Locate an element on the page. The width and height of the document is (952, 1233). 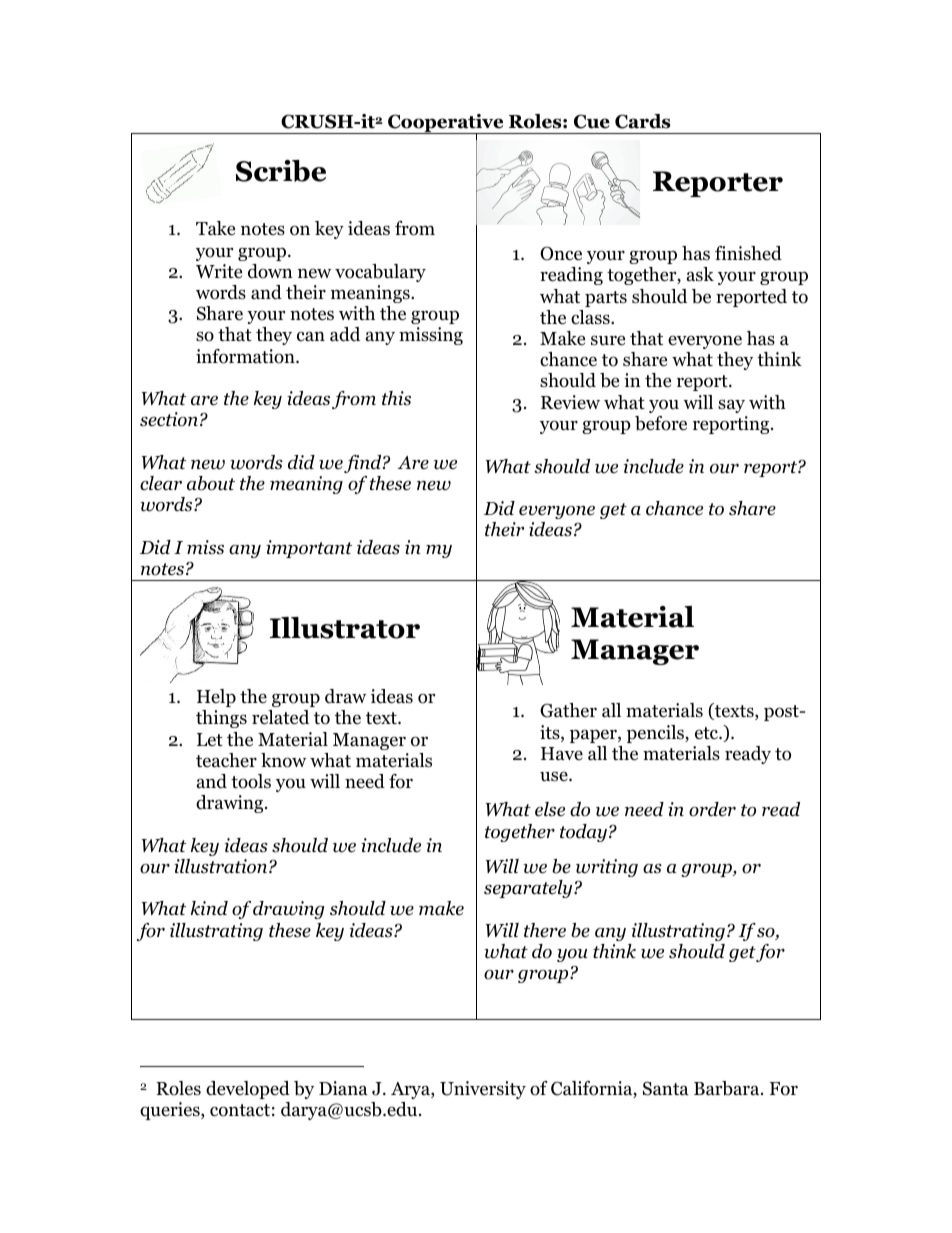
order is located at coordinates (712, 809).
